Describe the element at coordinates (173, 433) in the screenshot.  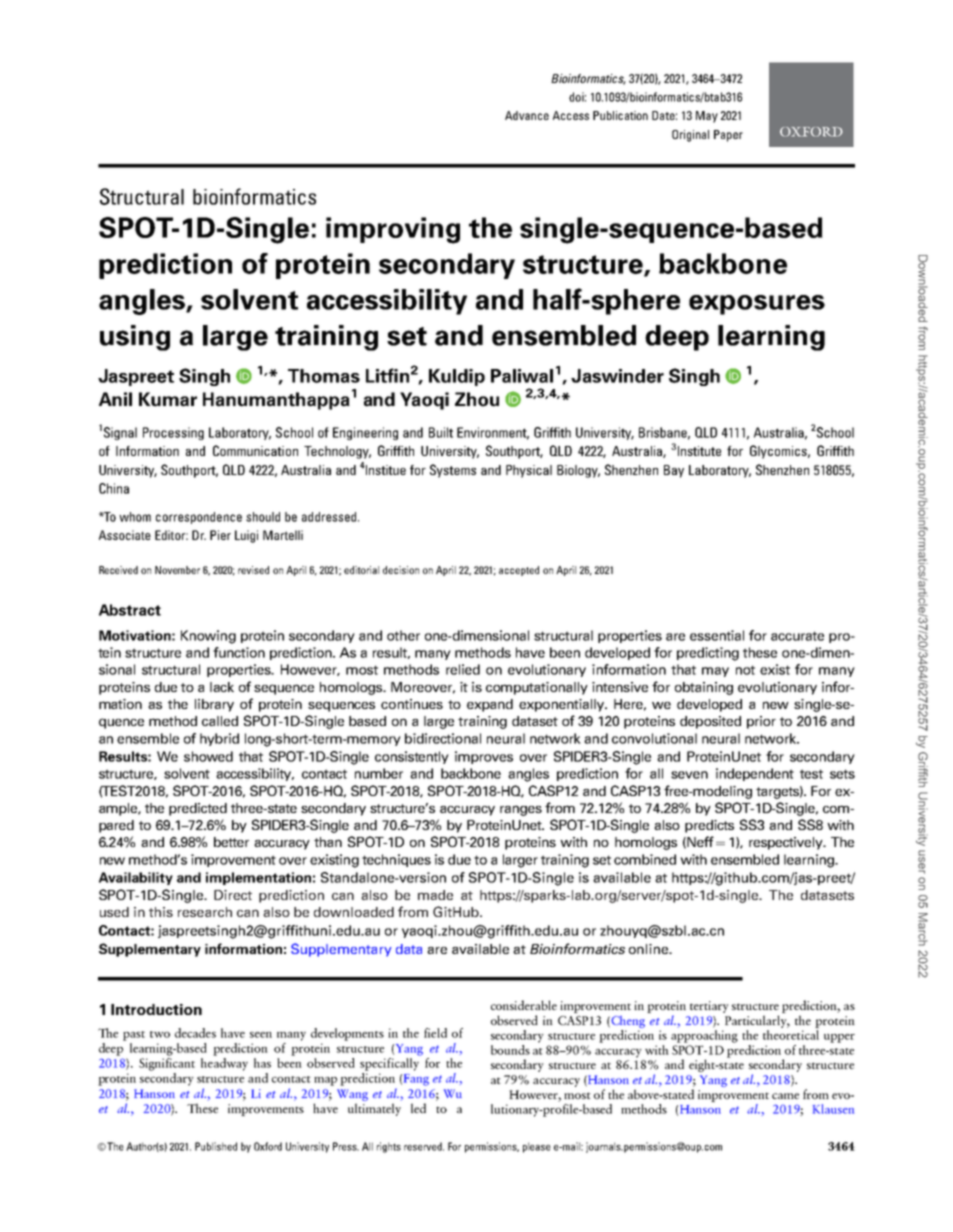
I see `Processing` at that location.
